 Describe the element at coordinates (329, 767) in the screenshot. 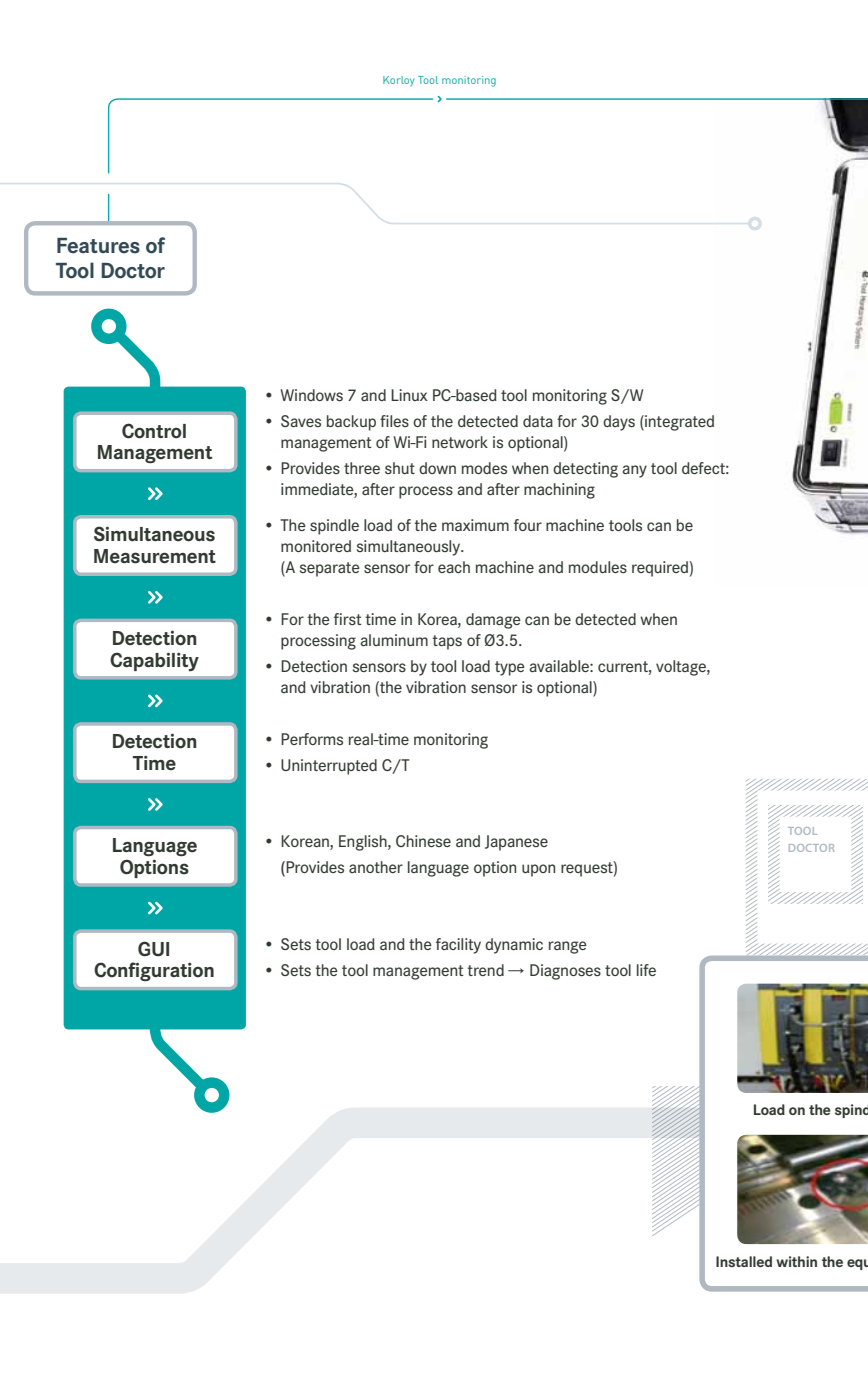

I see `Uninterrupted` at that location.
